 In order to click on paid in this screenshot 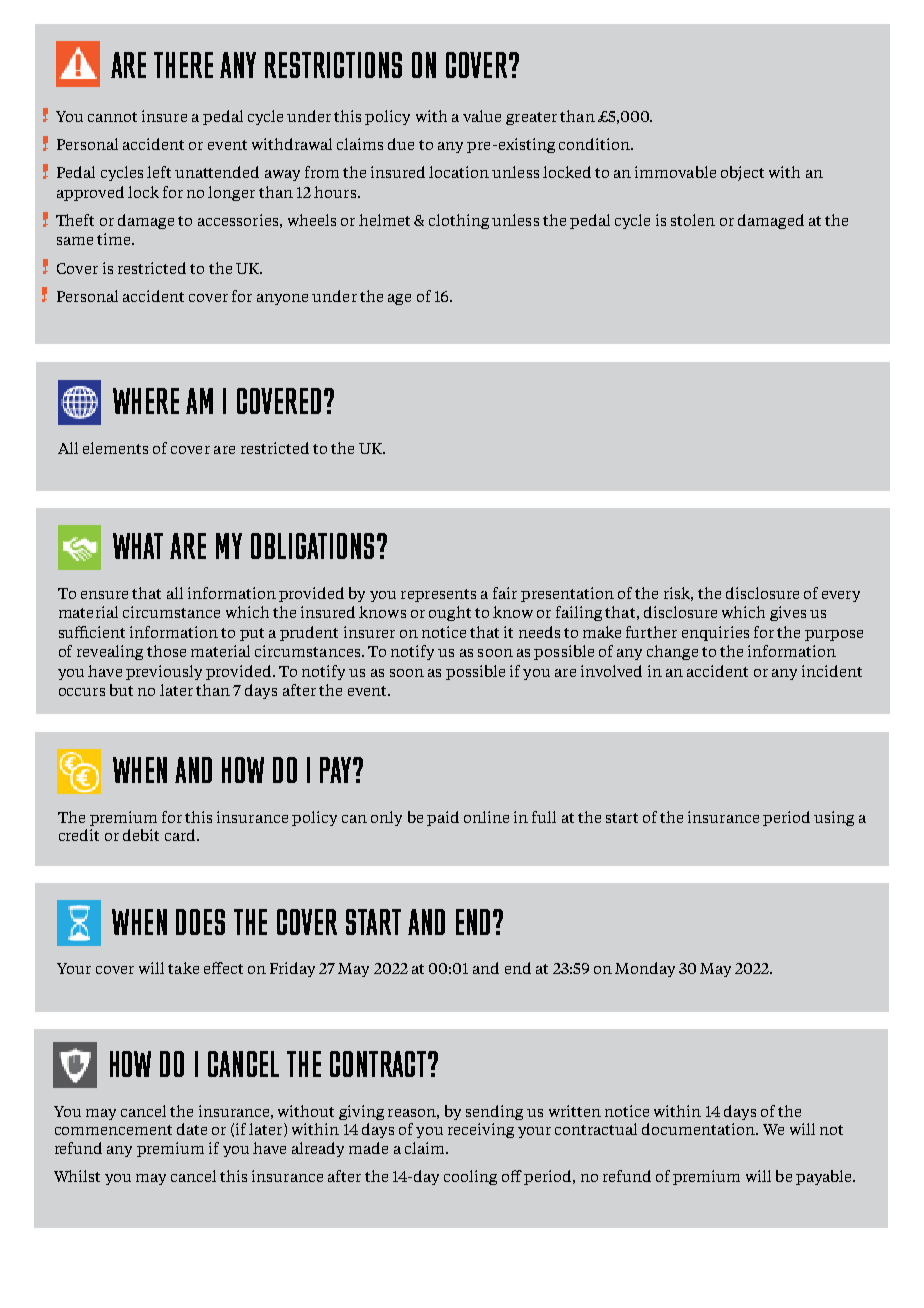, I will do `click(443, 818)`.
